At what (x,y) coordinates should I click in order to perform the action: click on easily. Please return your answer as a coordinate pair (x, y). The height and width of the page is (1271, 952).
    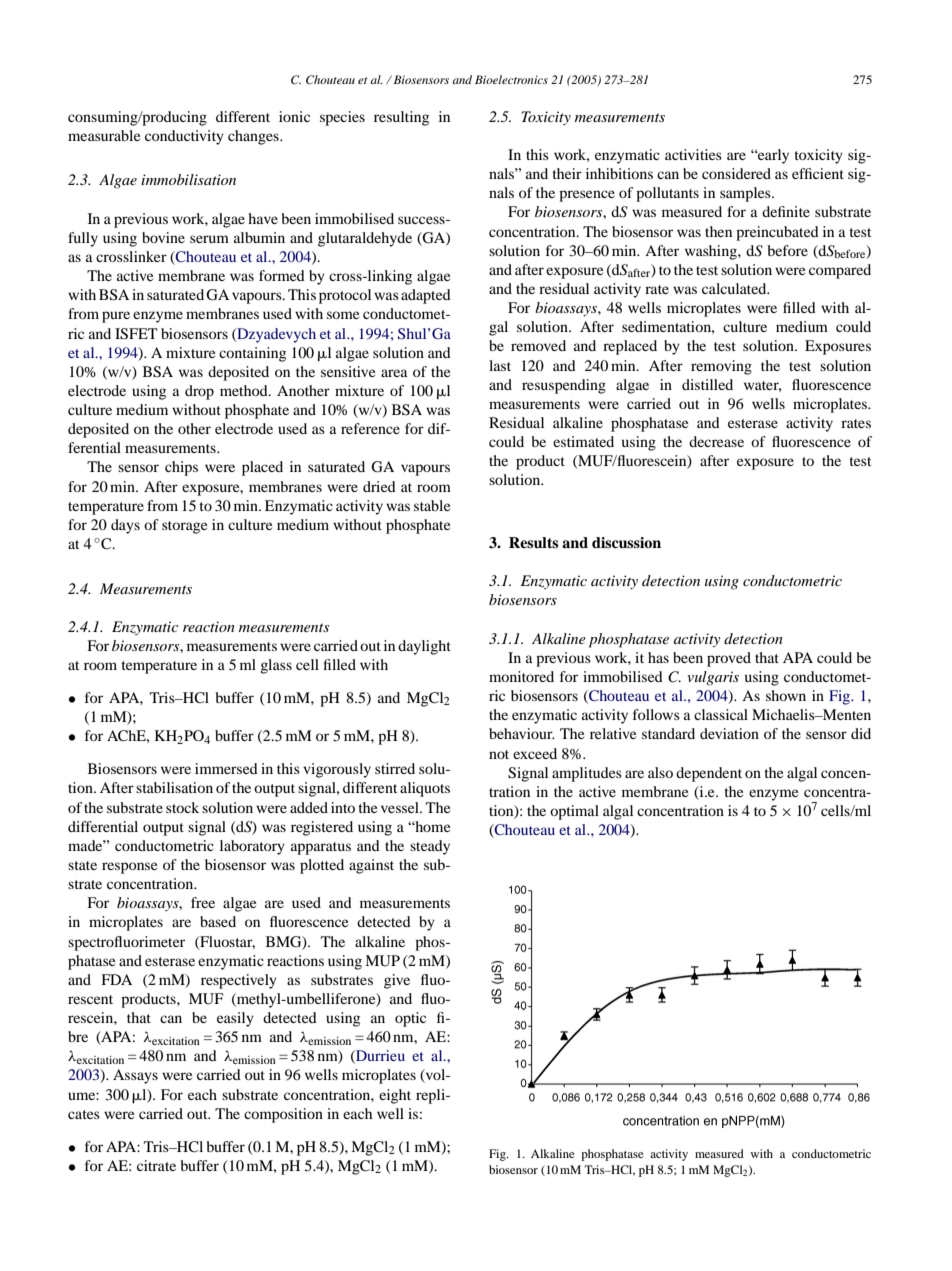
    Looking at the image, I should click on (235, 1019).
